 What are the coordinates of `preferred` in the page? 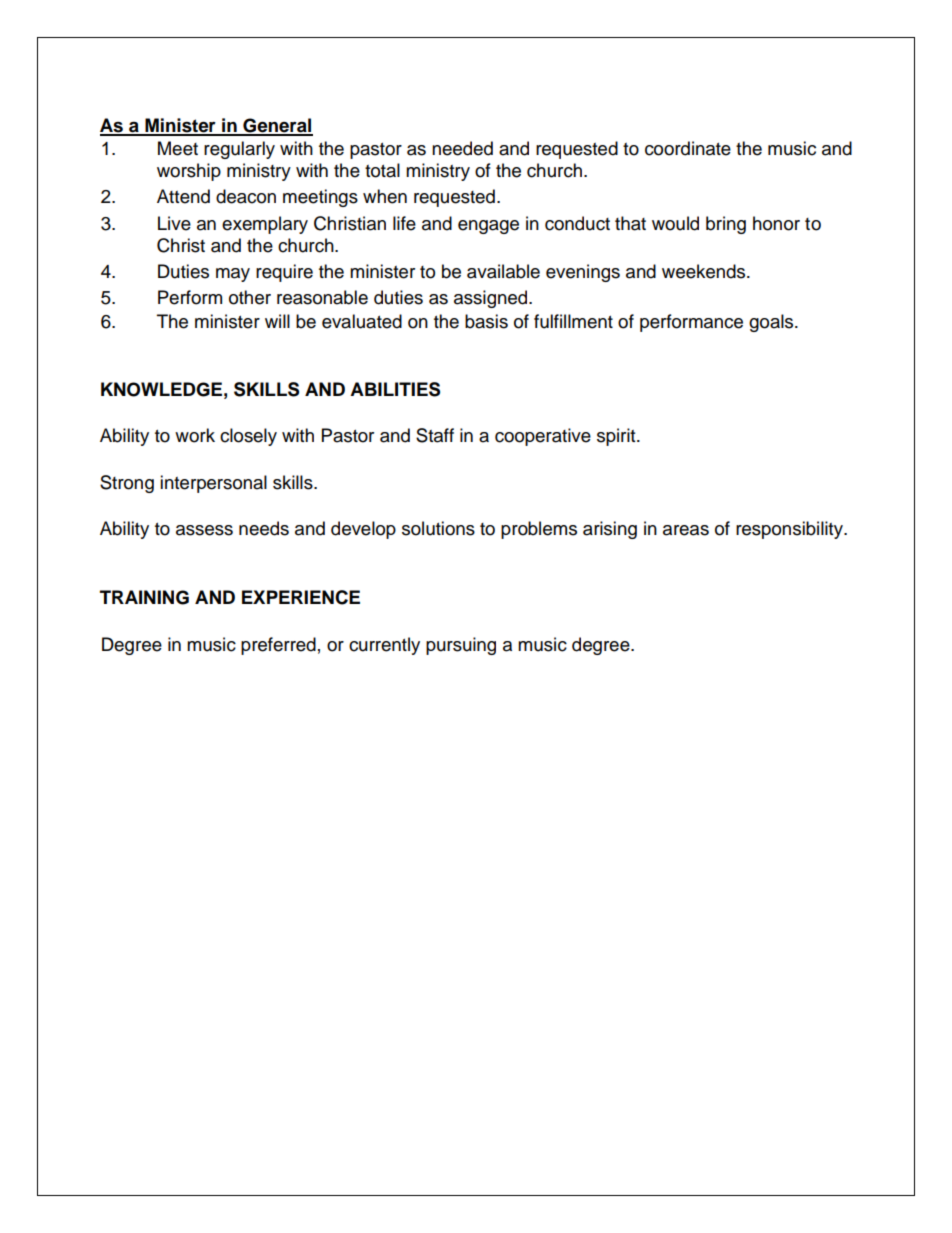 It's located at (278, 646).
